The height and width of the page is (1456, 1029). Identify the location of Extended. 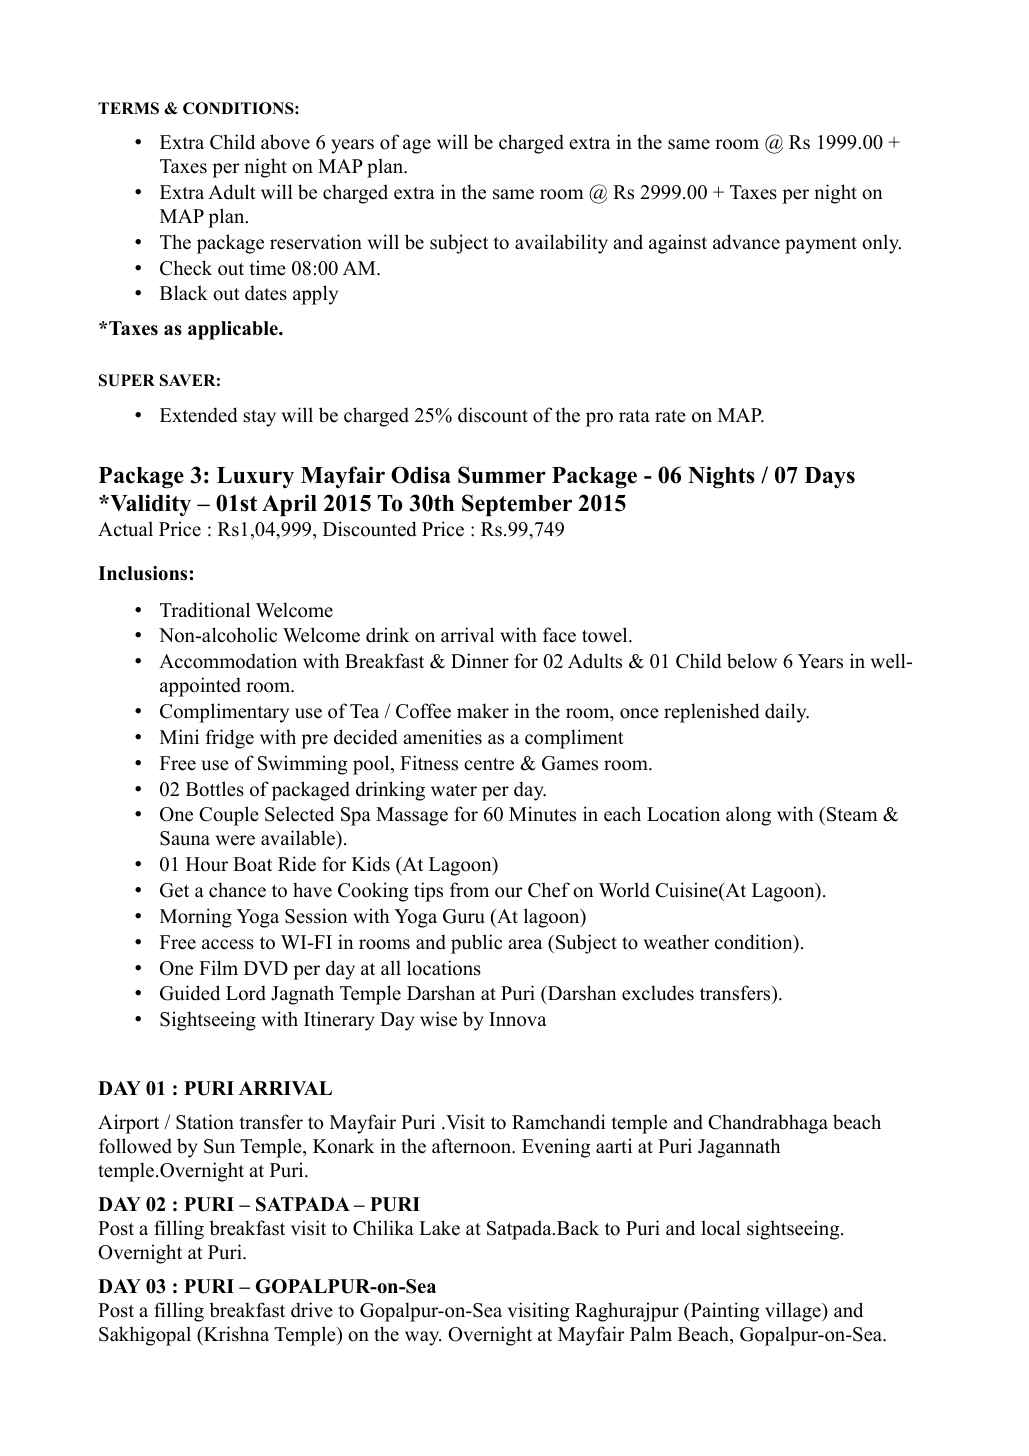
(198, 415).
